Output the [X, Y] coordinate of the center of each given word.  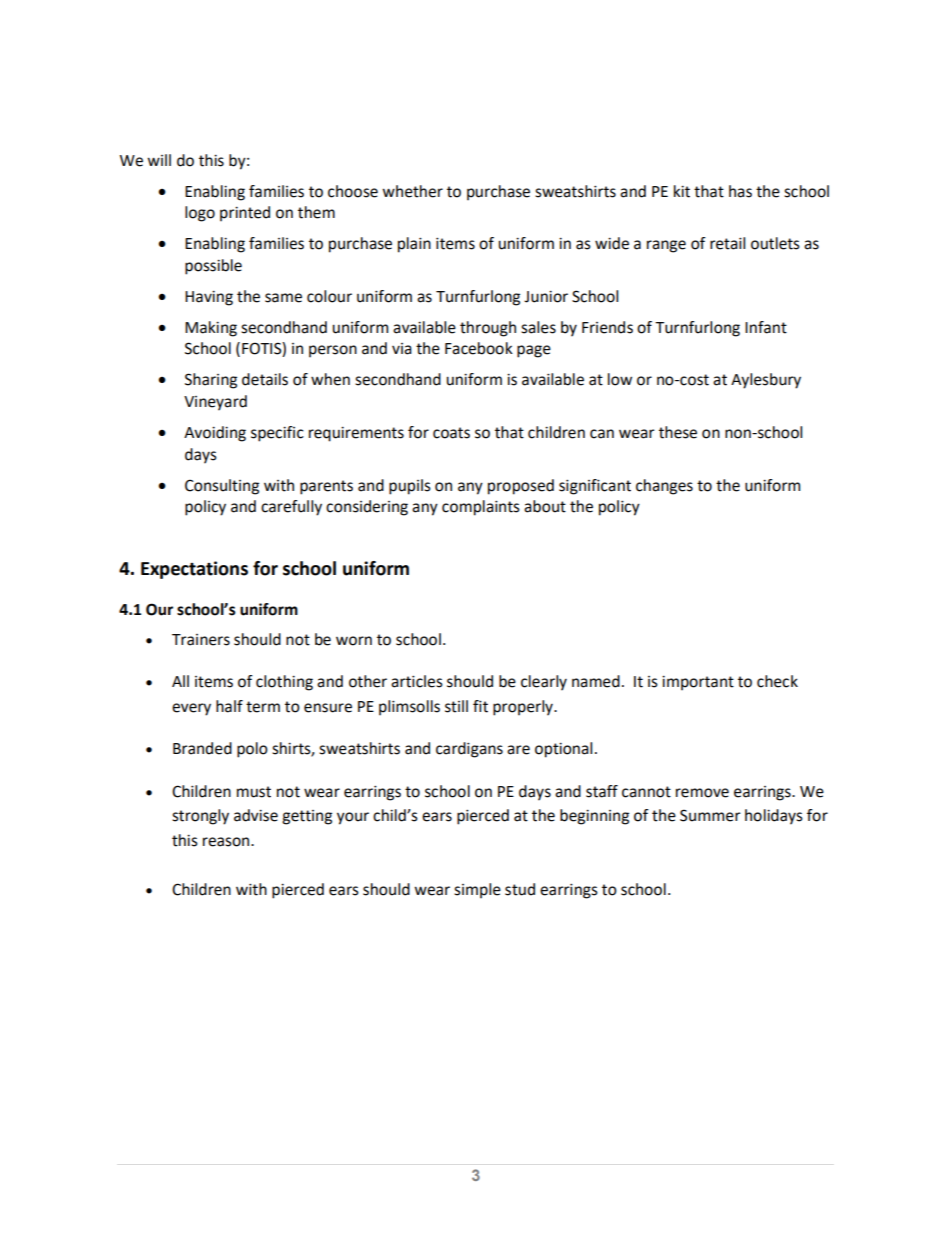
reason [227, 842]
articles [417, 681]
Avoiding [215, 434]
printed [245, 214]
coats [451, 433]
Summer [710, 815]
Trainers [201, 640]
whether [412, 191]
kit [682, 191]
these [678, 432]
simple [477, 891]
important [698, 683]
